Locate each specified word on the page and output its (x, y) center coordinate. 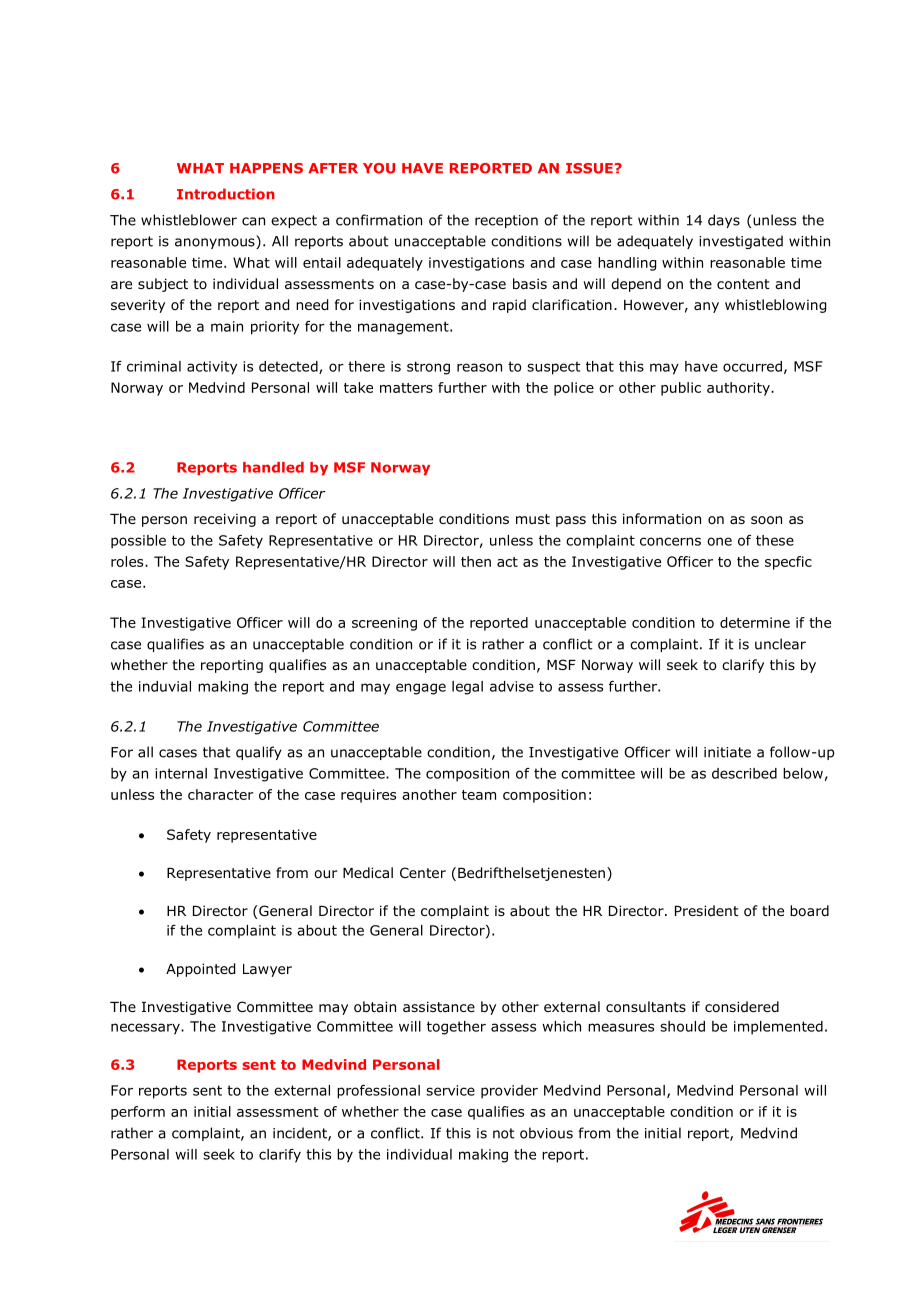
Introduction (226, 194)
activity (212, 368)
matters (406, 388)
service (450, 1090)
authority (739, 389)
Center (423, 872)
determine (755, 622)
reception (506, 221)
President (707, 910)
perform (138, 1113)
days (724, 221)
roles (128, 561)
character (221, 794)
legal (467, 688)
